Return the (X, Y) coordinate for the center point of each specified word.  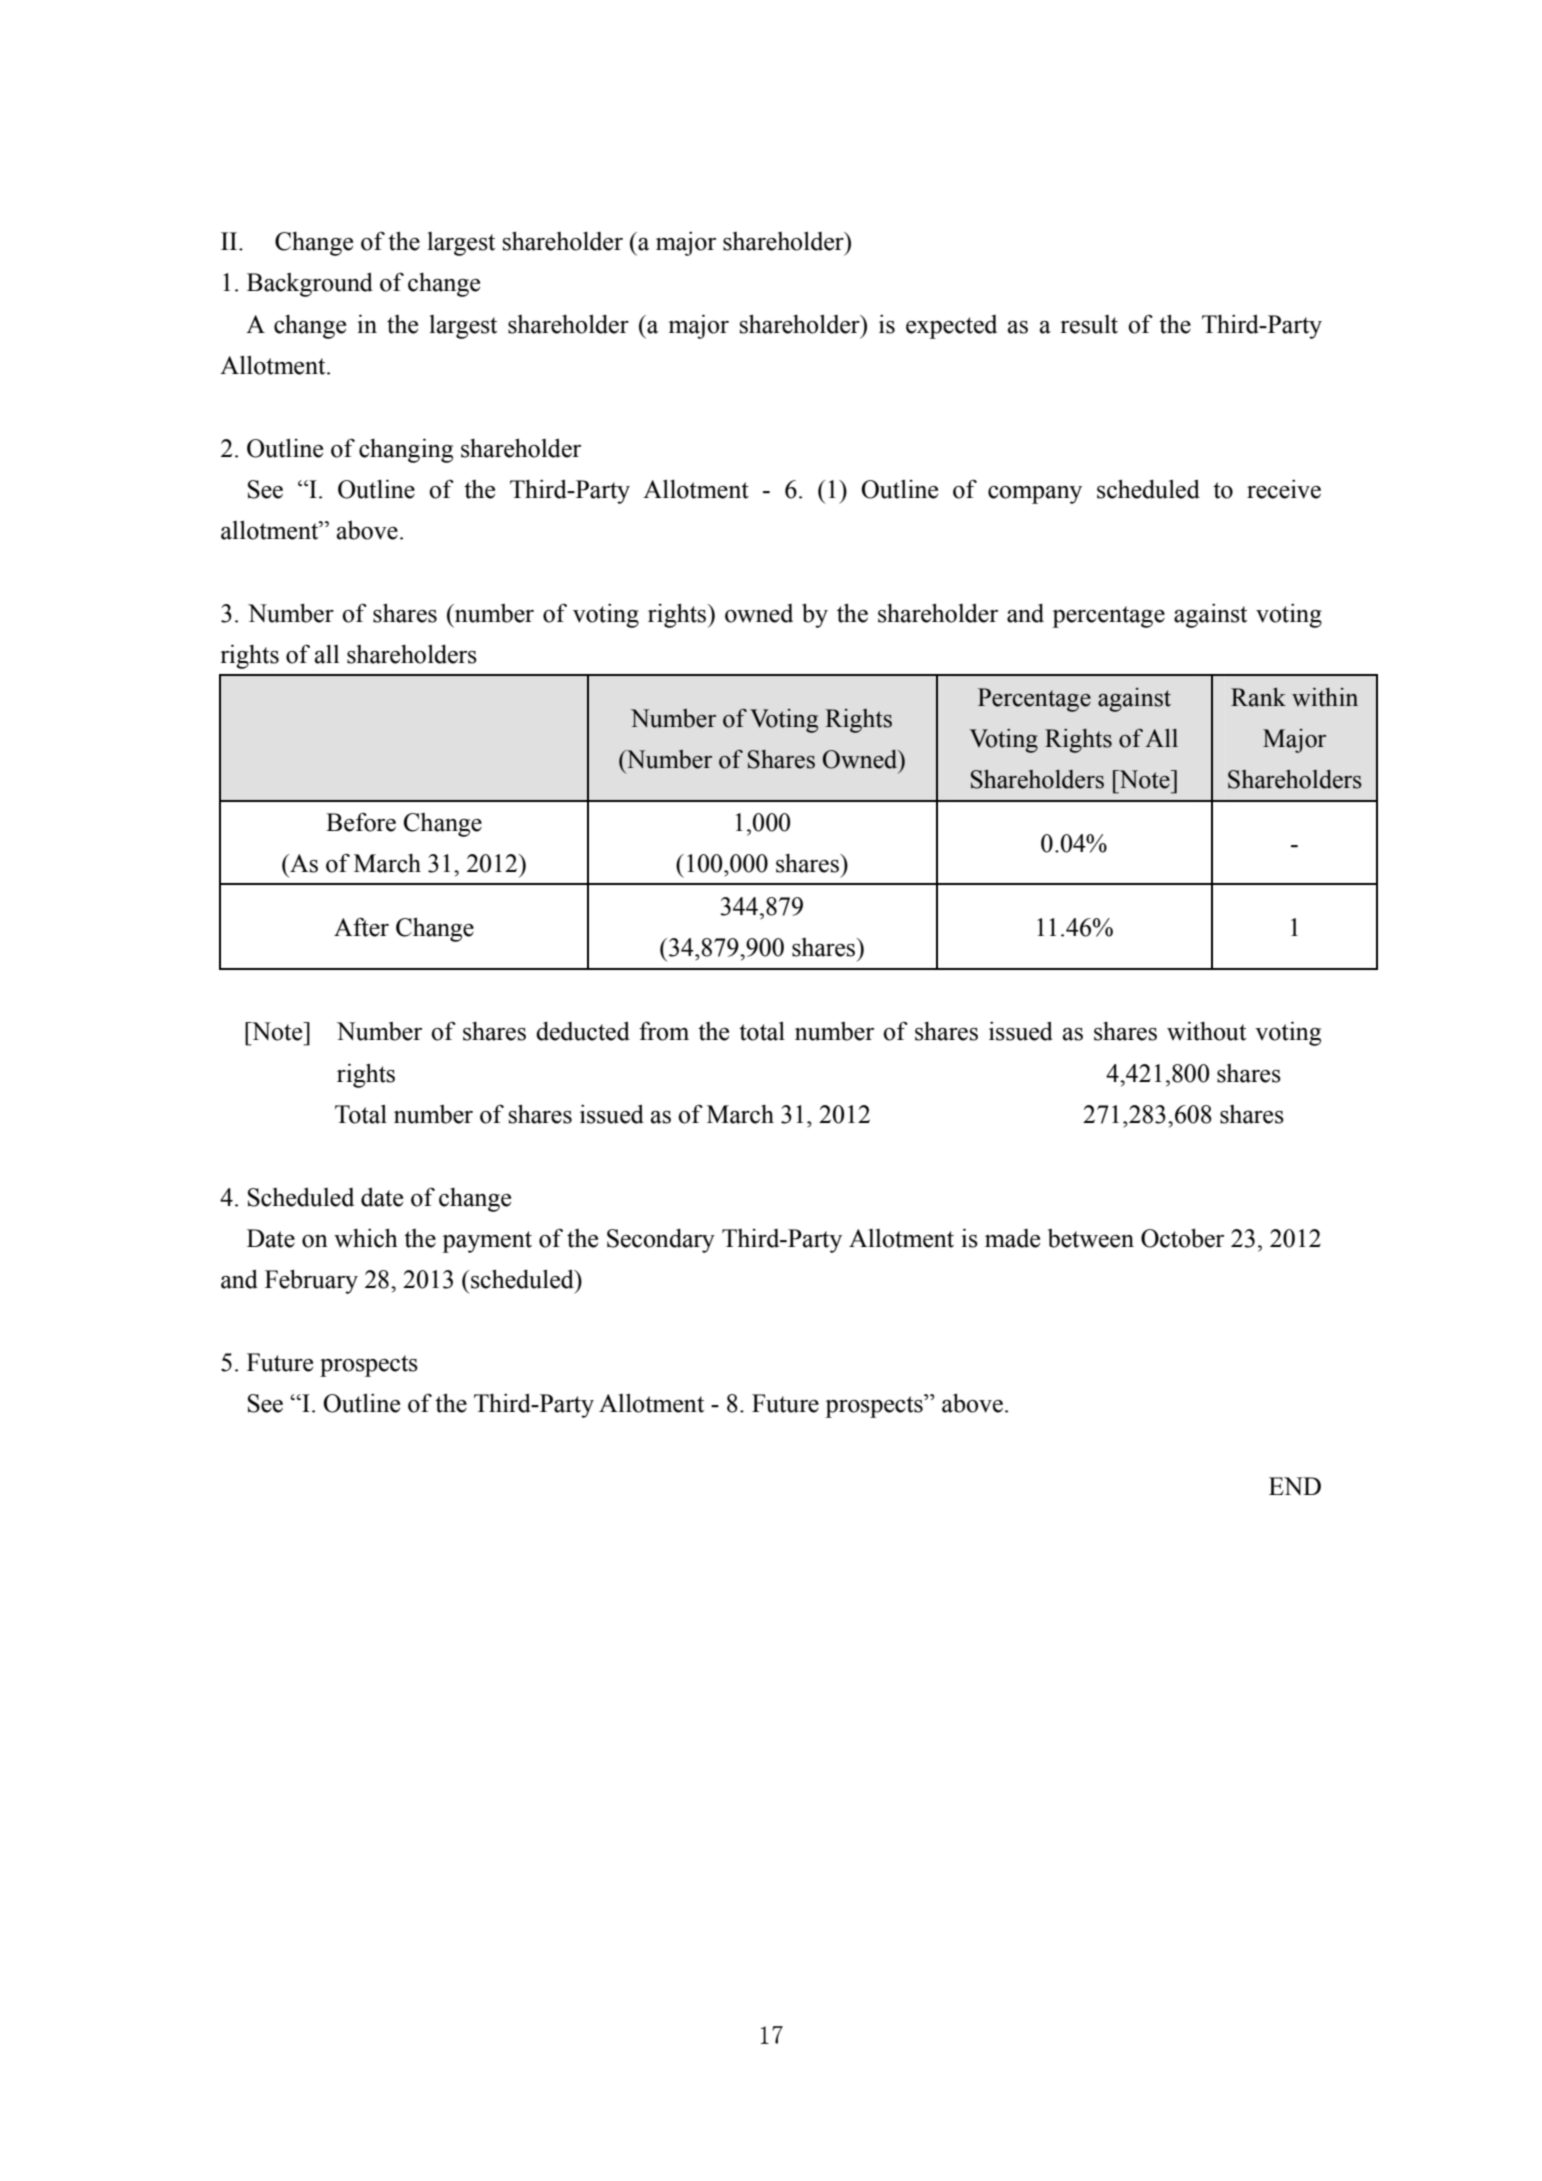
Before (361, 822)
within (1325, 697)
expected (951, 327)
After (361, 927)
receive (1284, 489)
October (1182, 1238)
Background (310, 285)
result (1089, 324)
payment (487, 1242)
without (1206, 1031)
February (311, 1281)
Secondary (661, 1241)
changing (406, 450)
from (664, 1031)
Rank (1258, 697)
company (1035, 495)
